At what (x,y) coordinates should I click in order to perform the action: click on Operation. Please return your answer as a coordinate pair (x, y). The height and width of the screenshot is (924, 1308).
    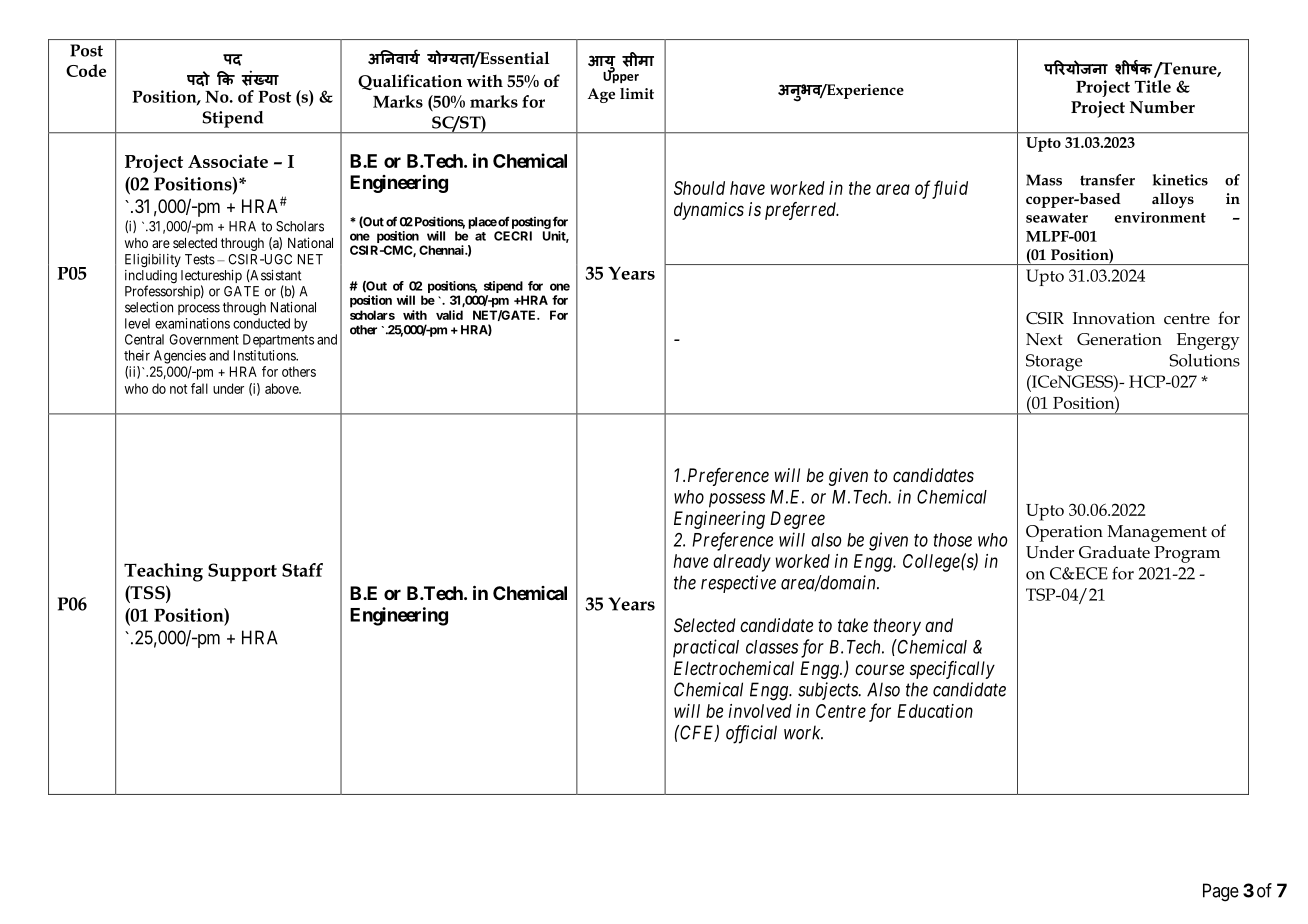
    Looking at the image, I should click on (1064, 533).
